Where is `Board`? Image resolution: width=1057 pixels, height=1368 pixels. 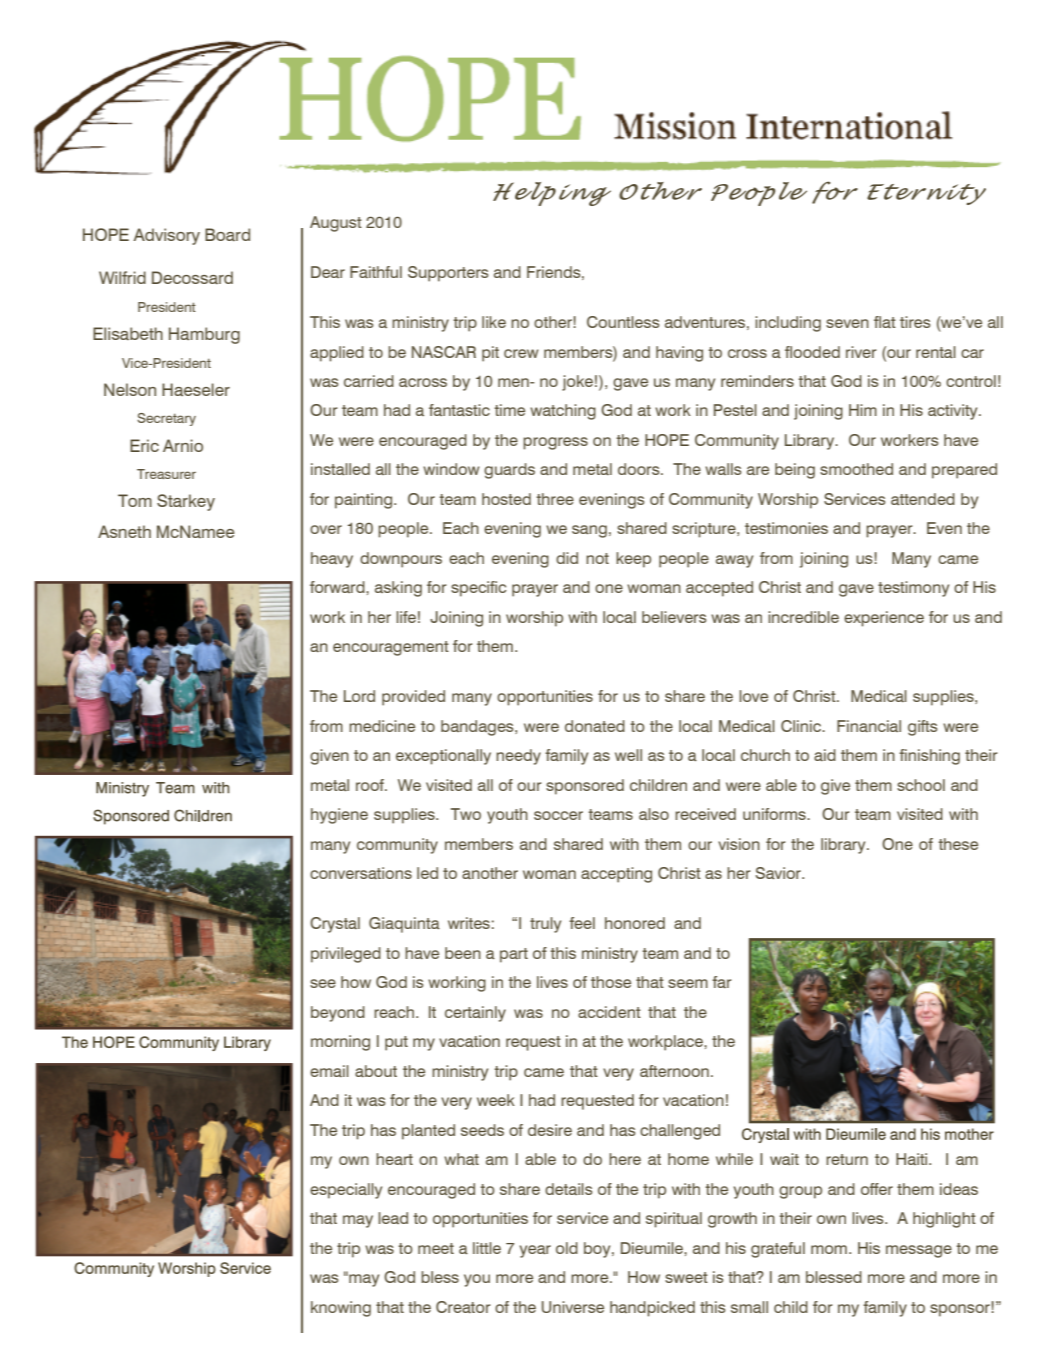 Board is located at coordinates (227, 234).
